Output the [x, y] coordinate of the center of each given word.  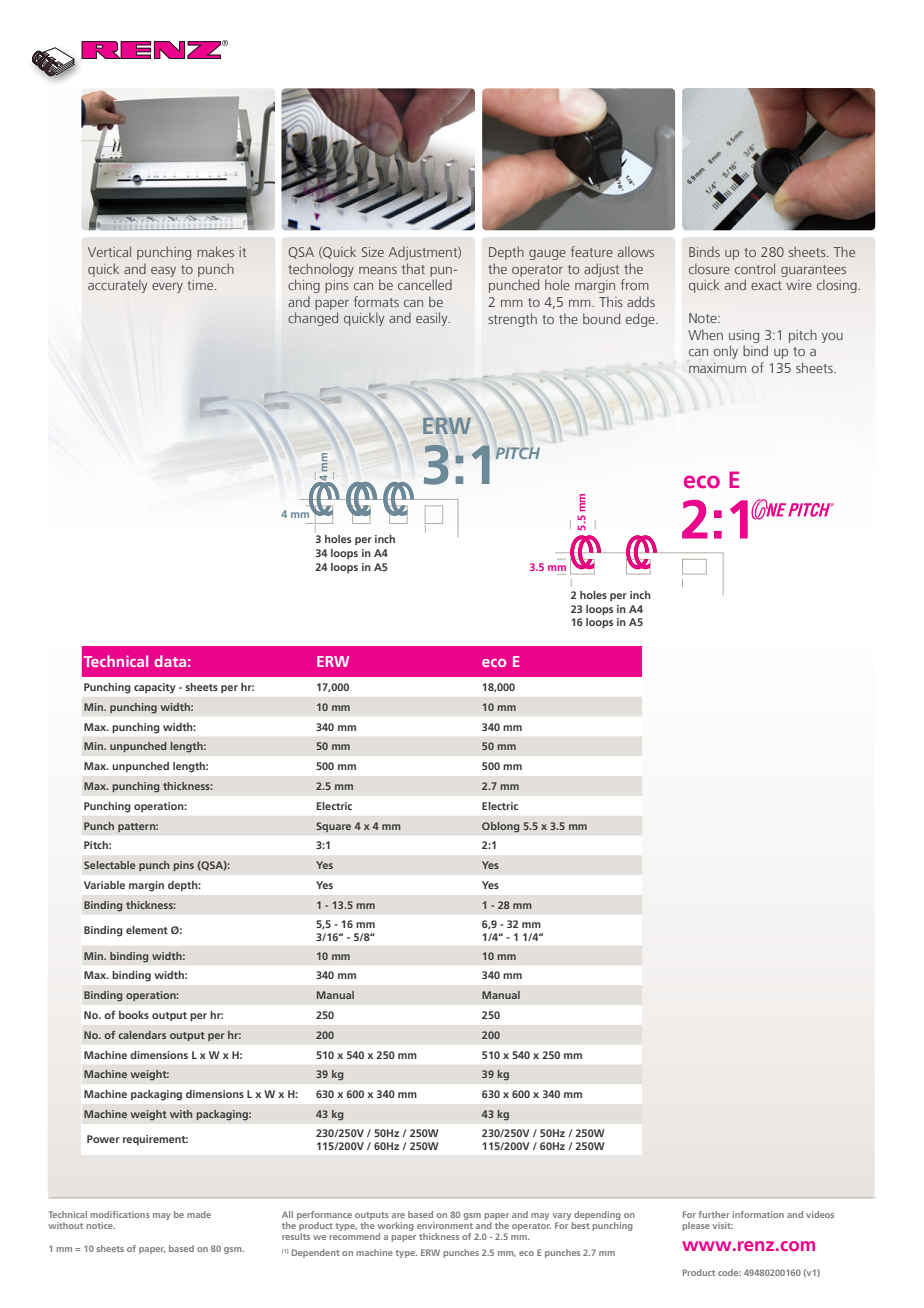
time [201, 285]
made [199, 1214]
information [758, 1214]
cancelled [425, 284]
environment [445, 1225]
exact [766, 285]
